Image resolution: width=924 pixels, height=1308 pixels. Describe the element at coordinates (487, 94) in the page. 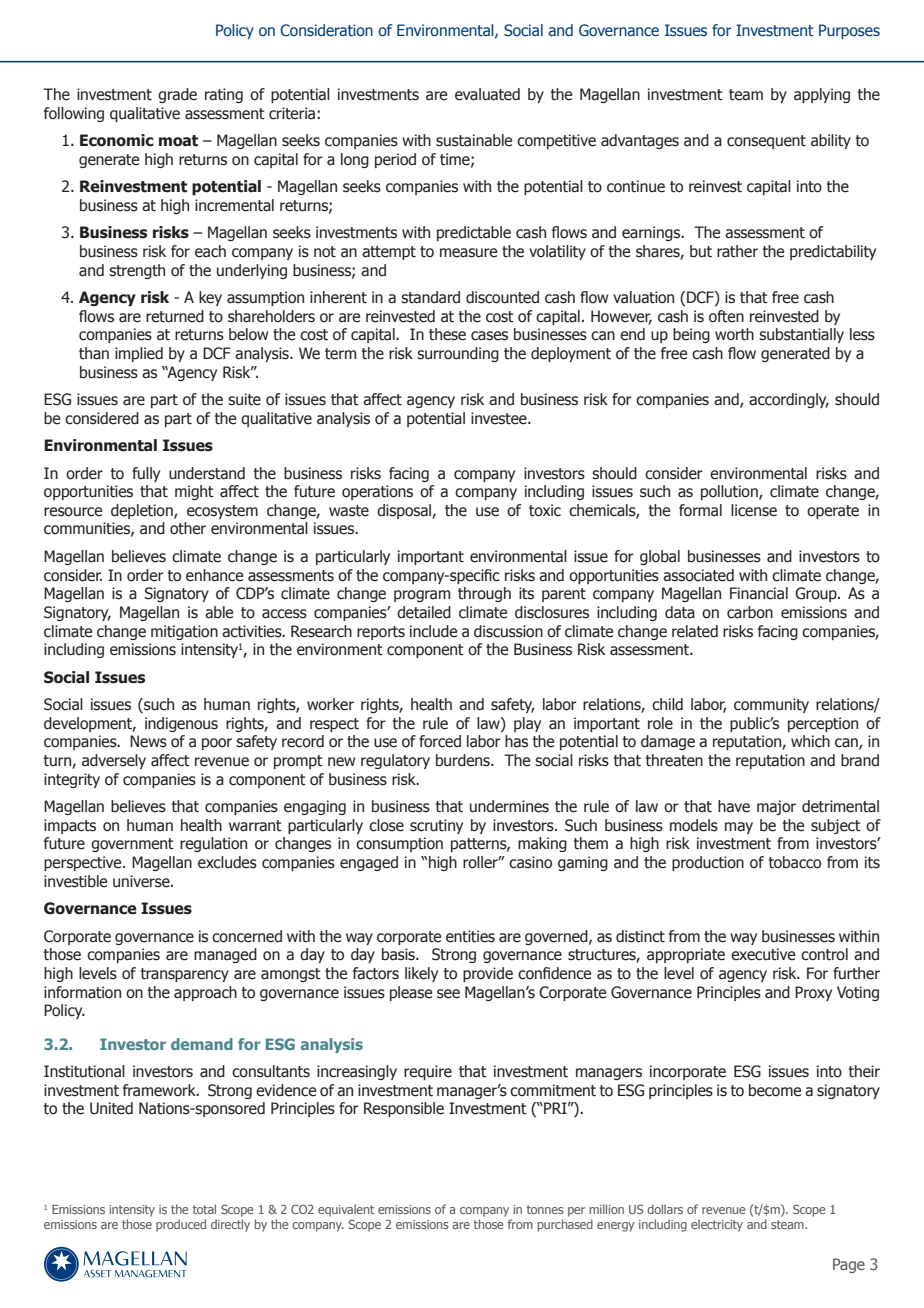

I see `evaluated` at that location.
